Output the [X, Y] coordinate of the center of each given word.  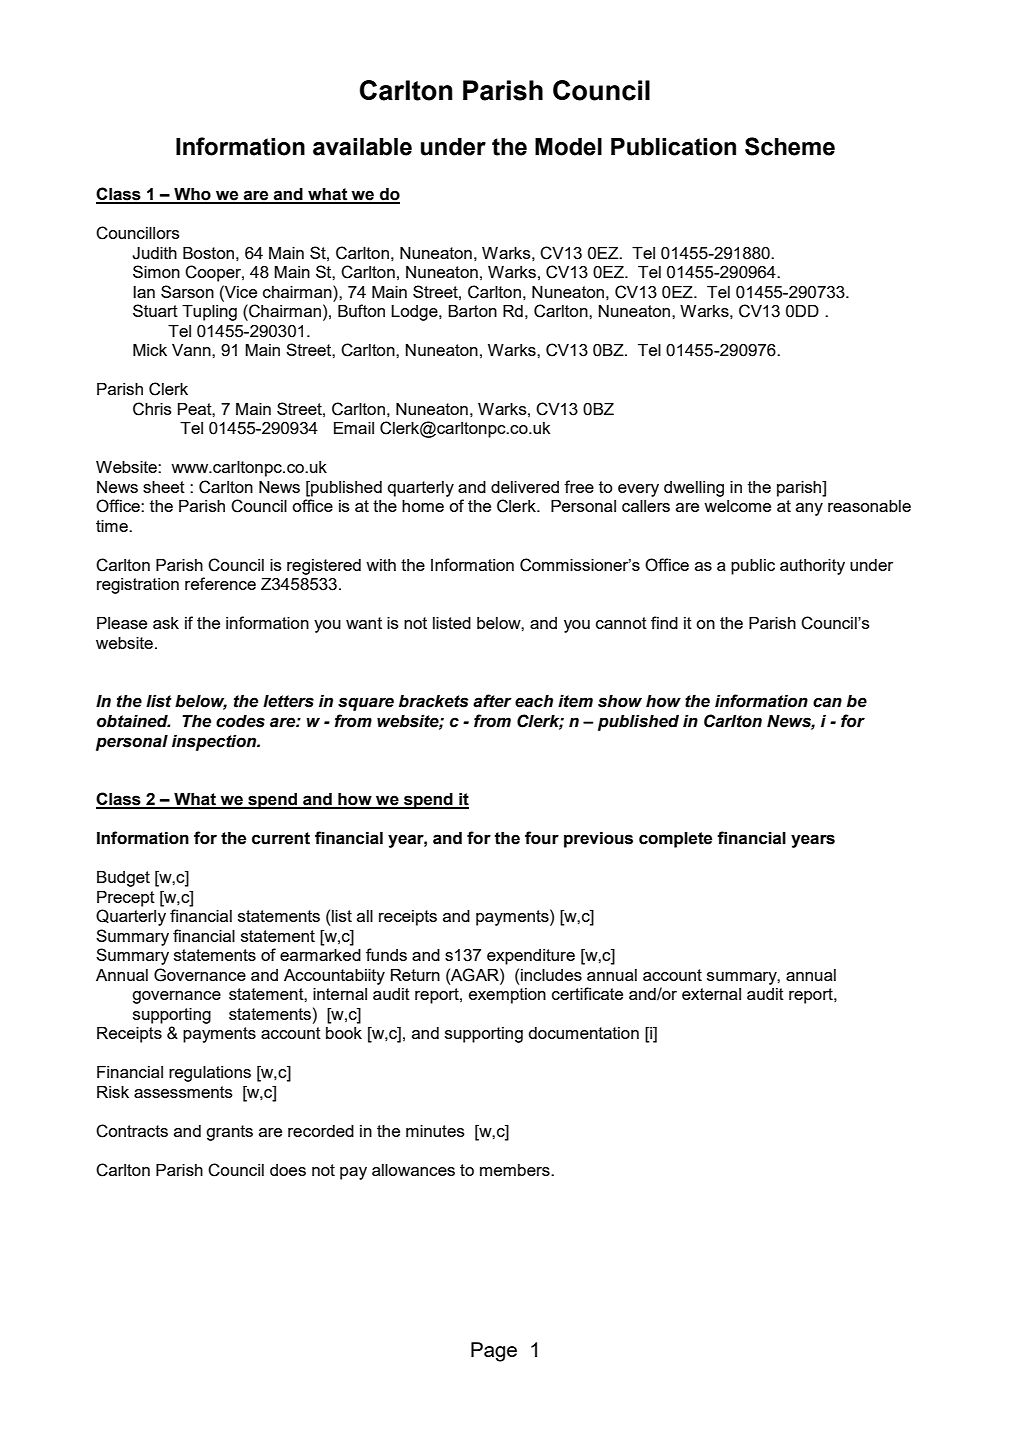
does [288, 1170]
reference [220, 583]
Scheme [790, 146]
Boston [208, 253]
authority [812, 567]
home [423, 506]
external [711, 994]
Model [568, 147]
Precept [126, 899]
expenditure [531, 957]
